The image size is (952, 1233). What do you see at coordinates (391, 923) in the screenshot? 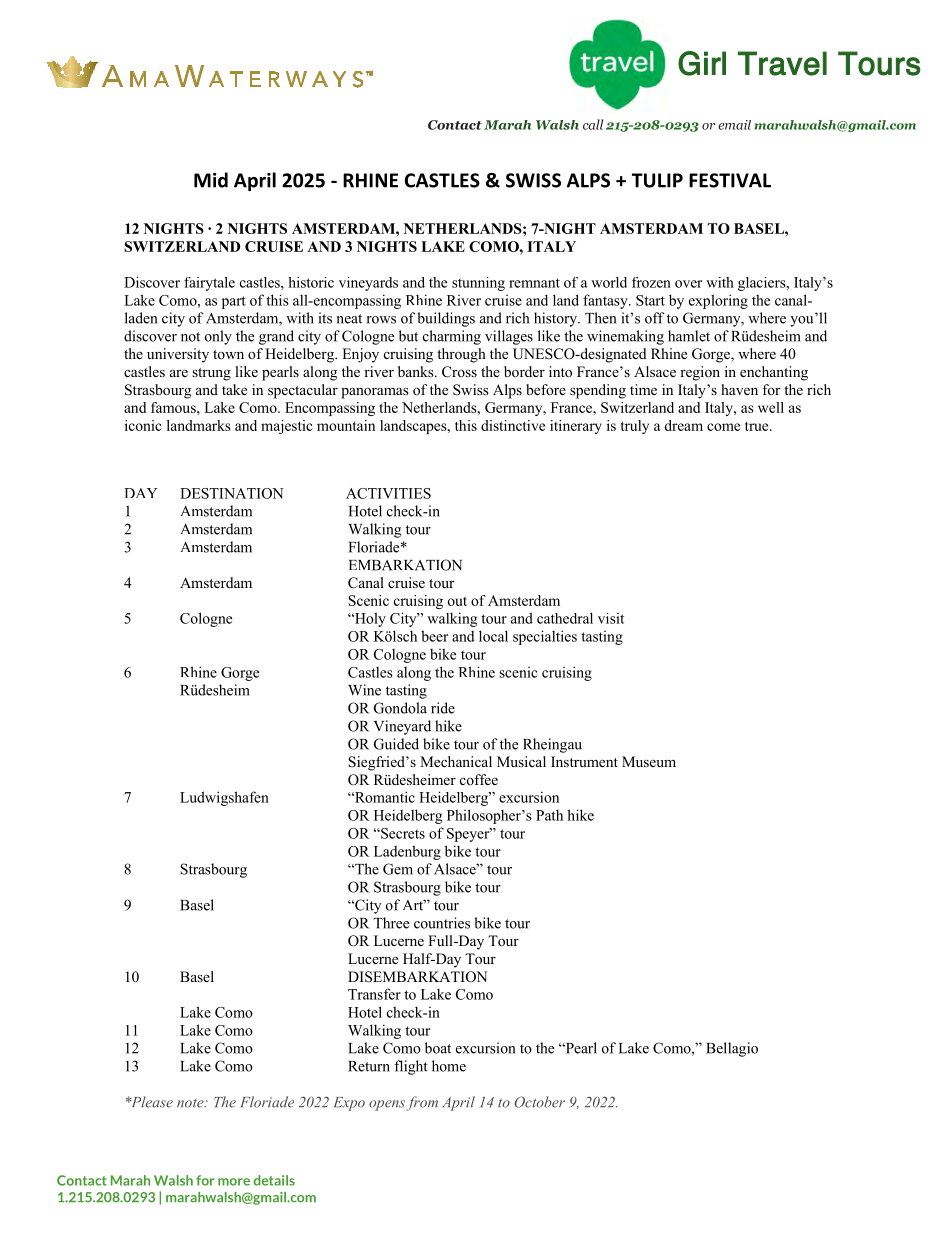
I see `Three` at bounding box center [391, 923].
